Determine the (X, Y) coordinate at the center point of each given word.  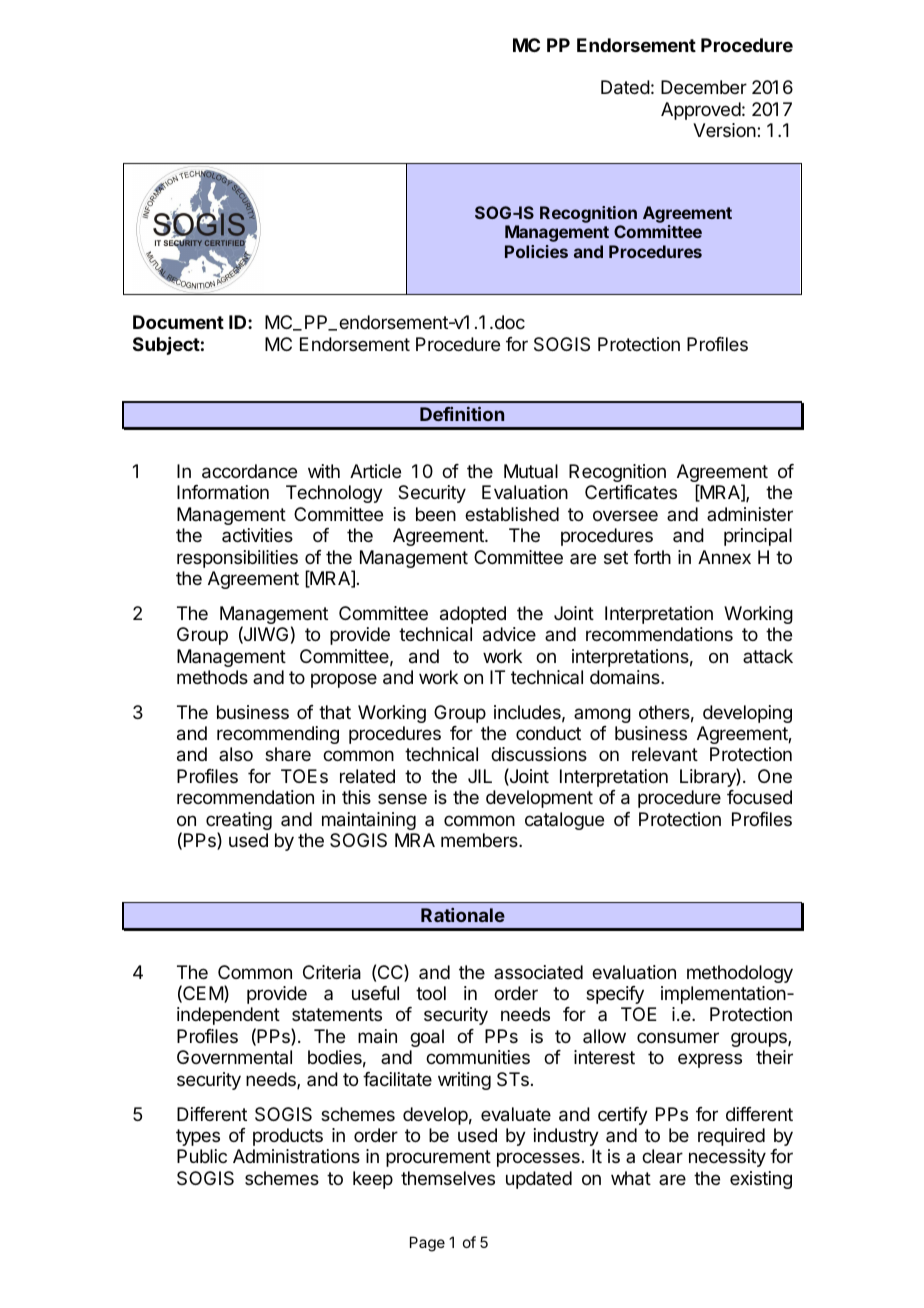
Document (178, 322)
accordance (249, 471)
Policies (536, 251)
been (436, 514)
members (480, 840)
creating (239, 822)
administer (750, 514)
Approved (701, 111)
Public (202, 1156)
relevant (665, 754)
